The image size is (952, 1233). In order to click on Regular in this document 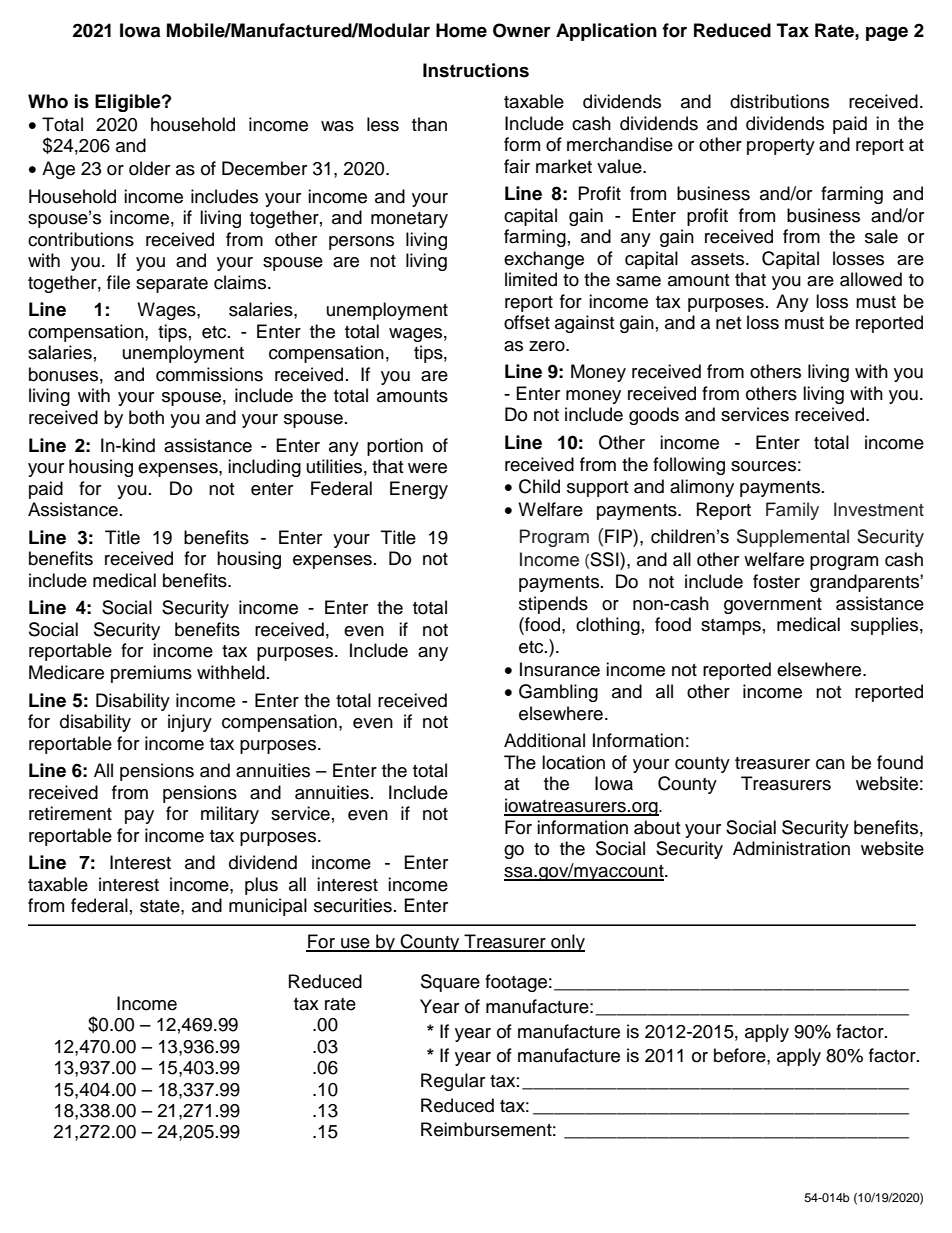, I will do `click(453, 1082)`.
